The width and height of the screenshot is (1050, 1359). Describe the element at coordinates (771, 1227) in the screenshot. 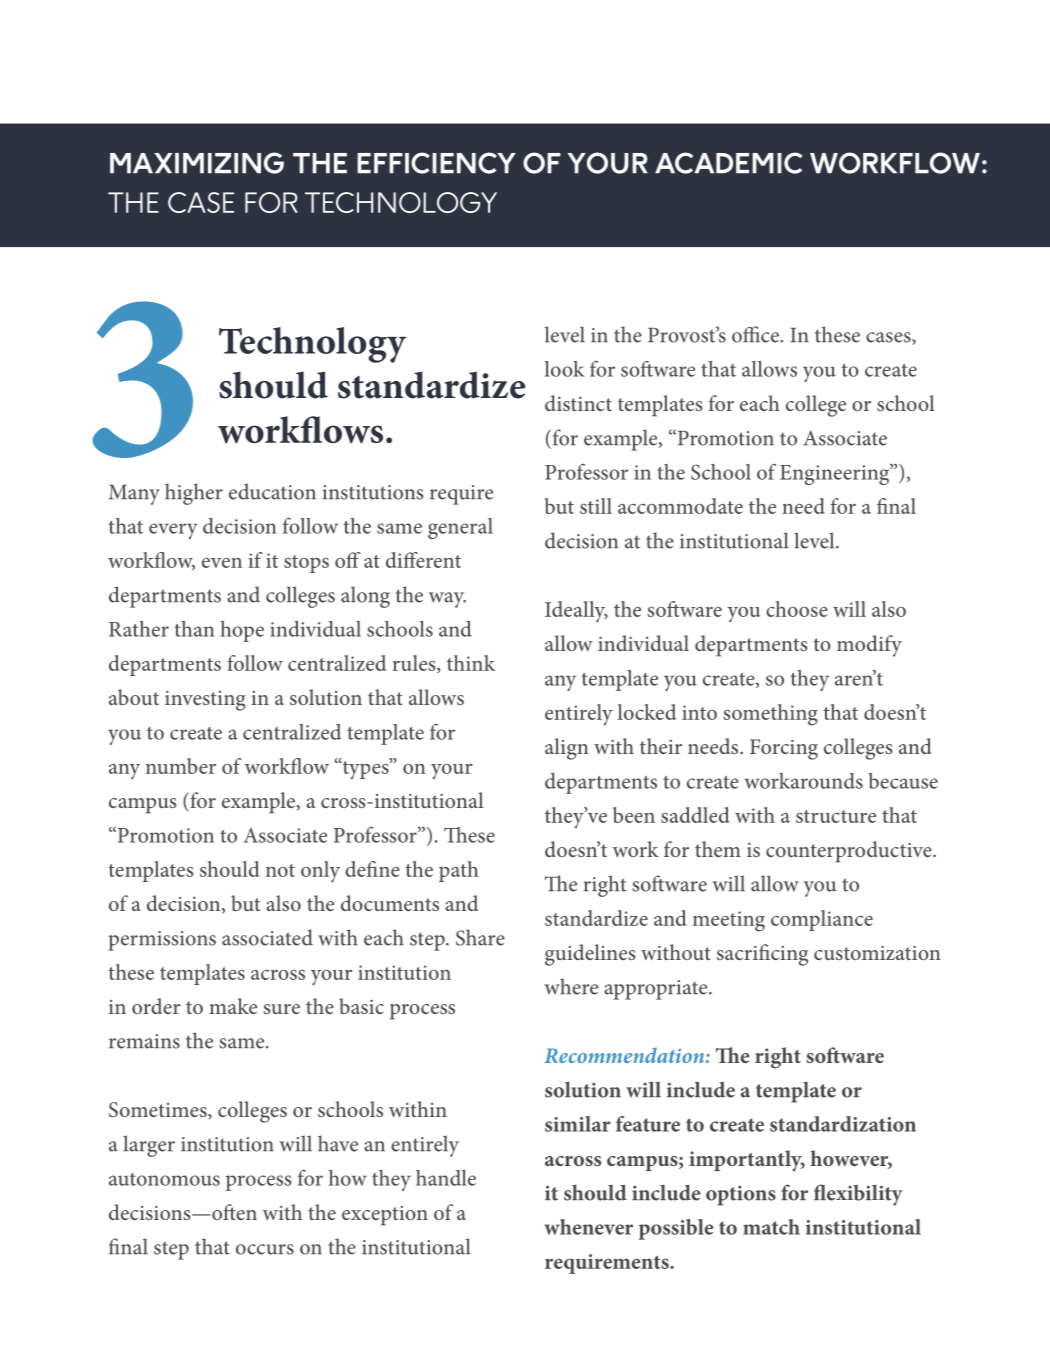

I see `match` at that location.
